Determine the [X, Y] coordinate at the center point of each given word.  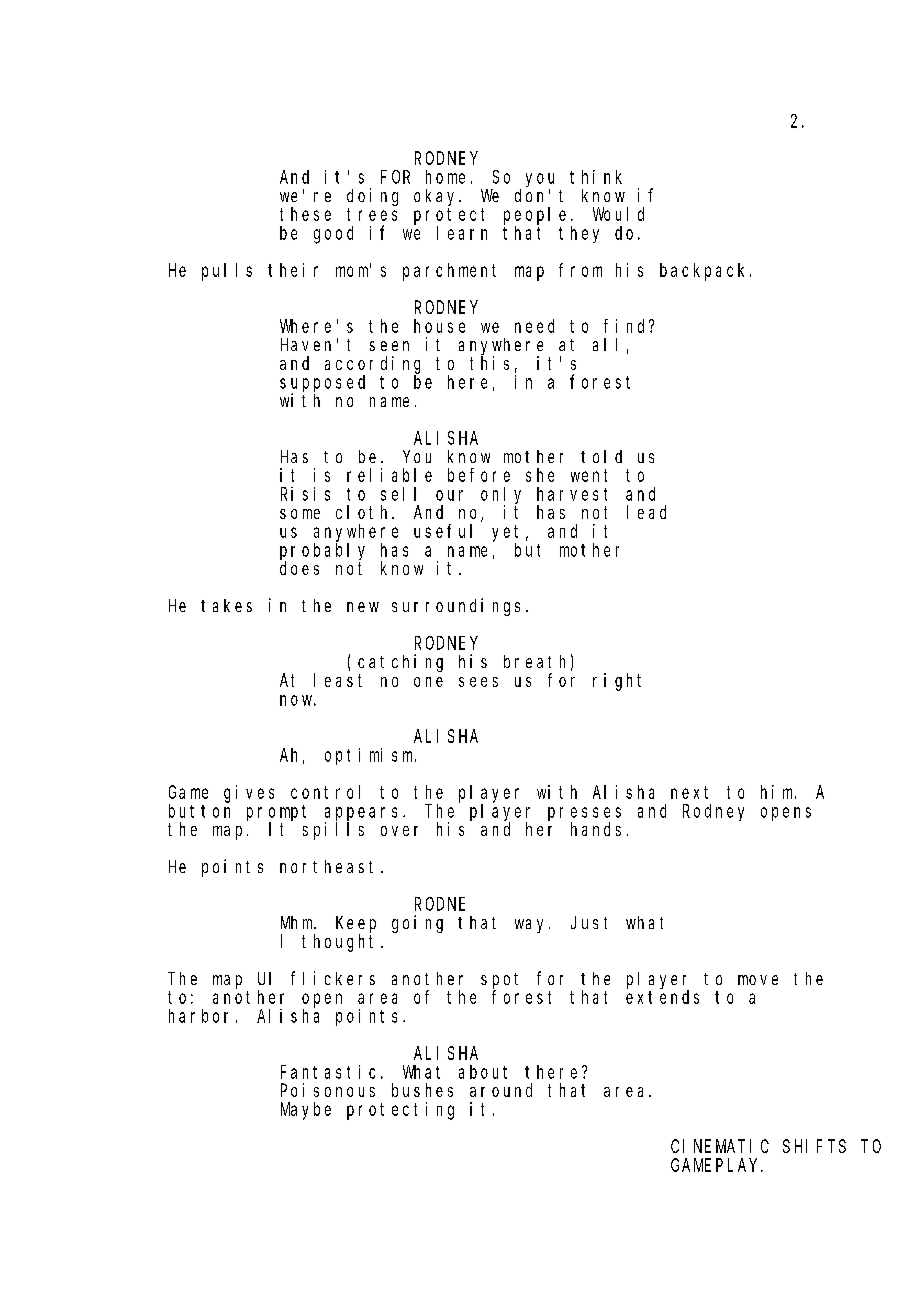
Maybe [306, 1111]
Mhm [298, 922]
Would [618, 214]
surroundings [456, 607]
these [305, 214]
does [299, 568]
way [532, 926]
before [479, 475]
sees [478, 682]
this [489, 363]
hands [596, 829]
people [535, 216]
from [580, 270]
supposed [322, 384]
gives [249, 794]
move [758, 980]
